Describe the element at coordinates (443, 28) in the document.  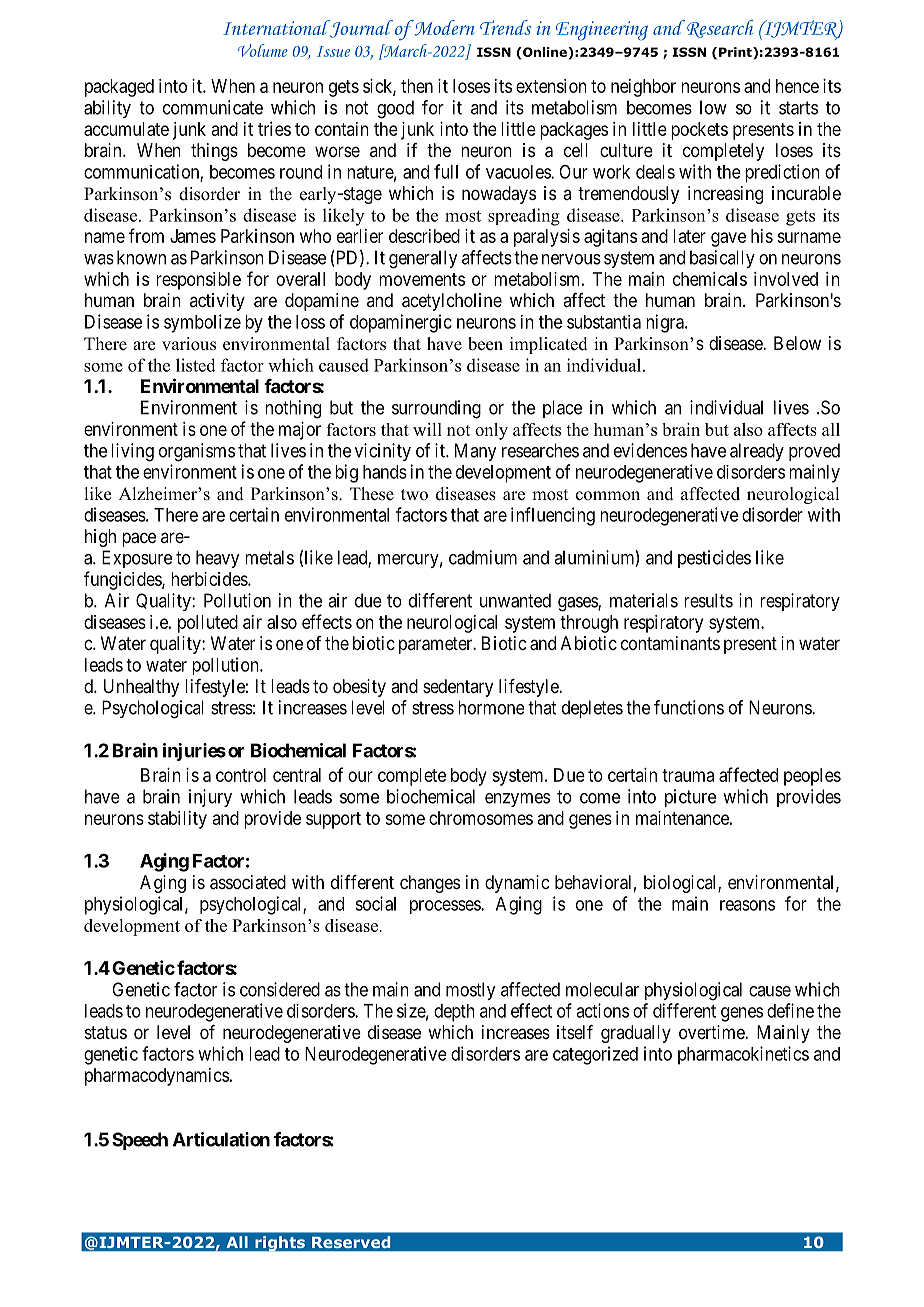
I see `Modern` at that location.
